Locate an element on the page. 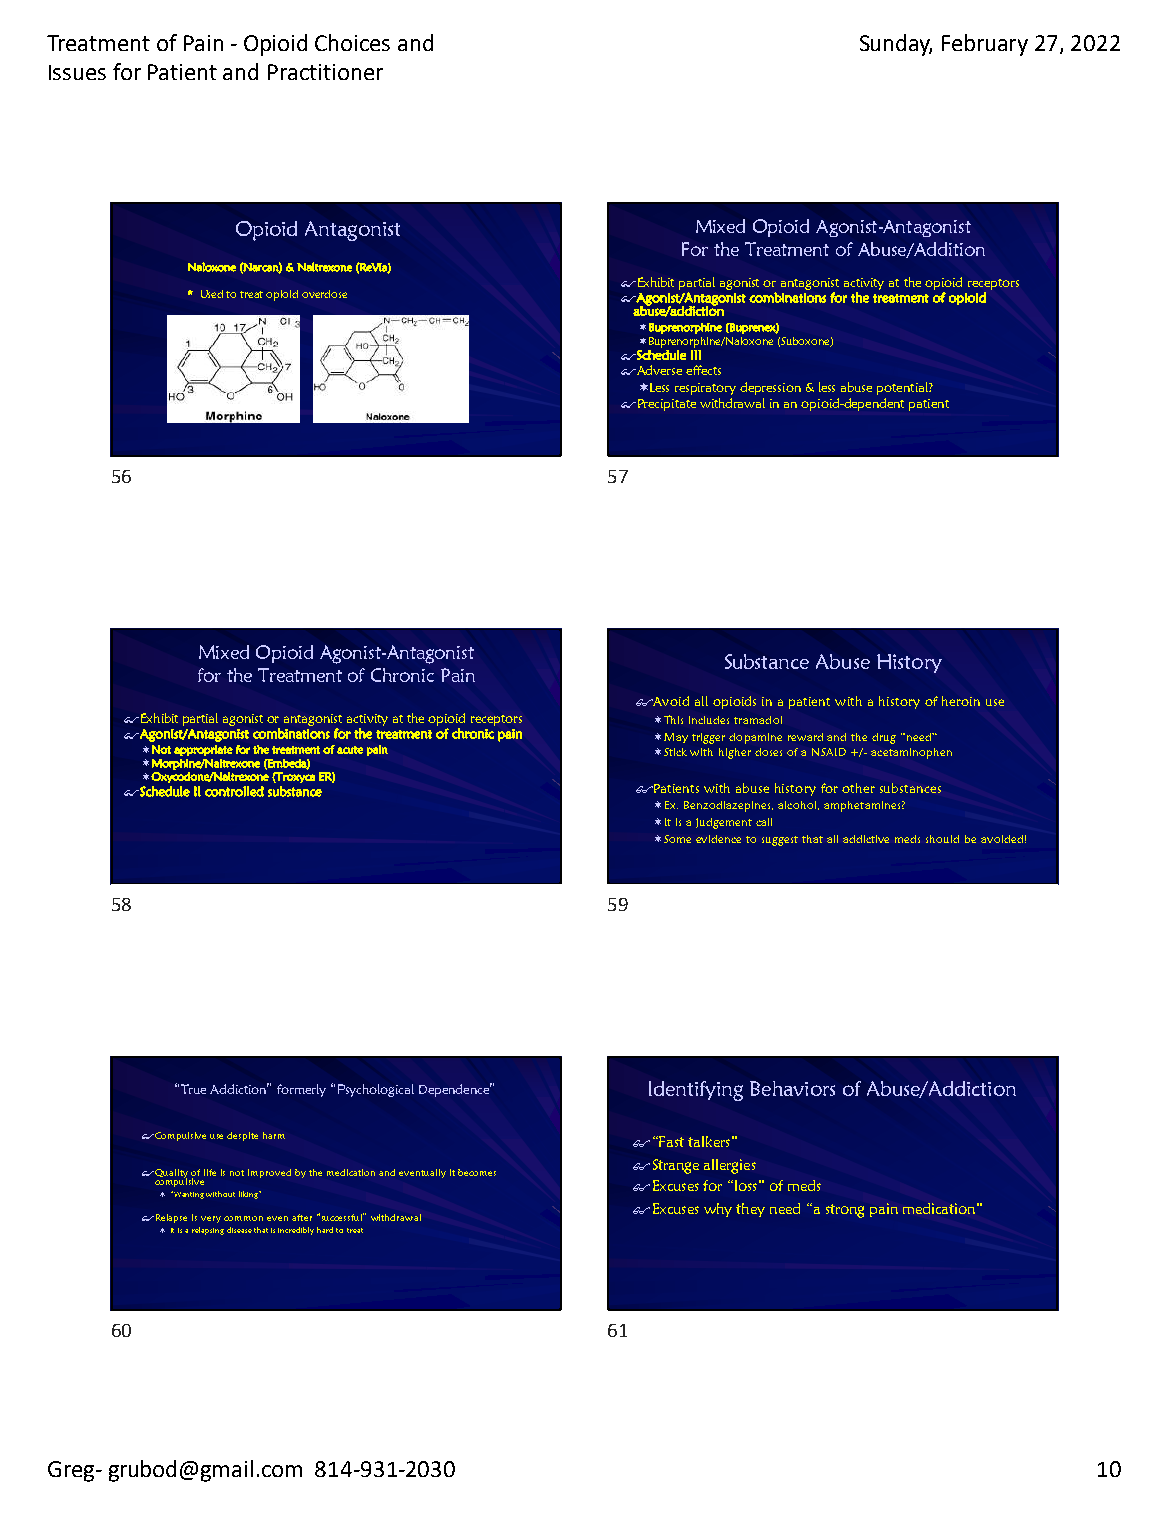  Choices is located at coordinates (352, 42).
